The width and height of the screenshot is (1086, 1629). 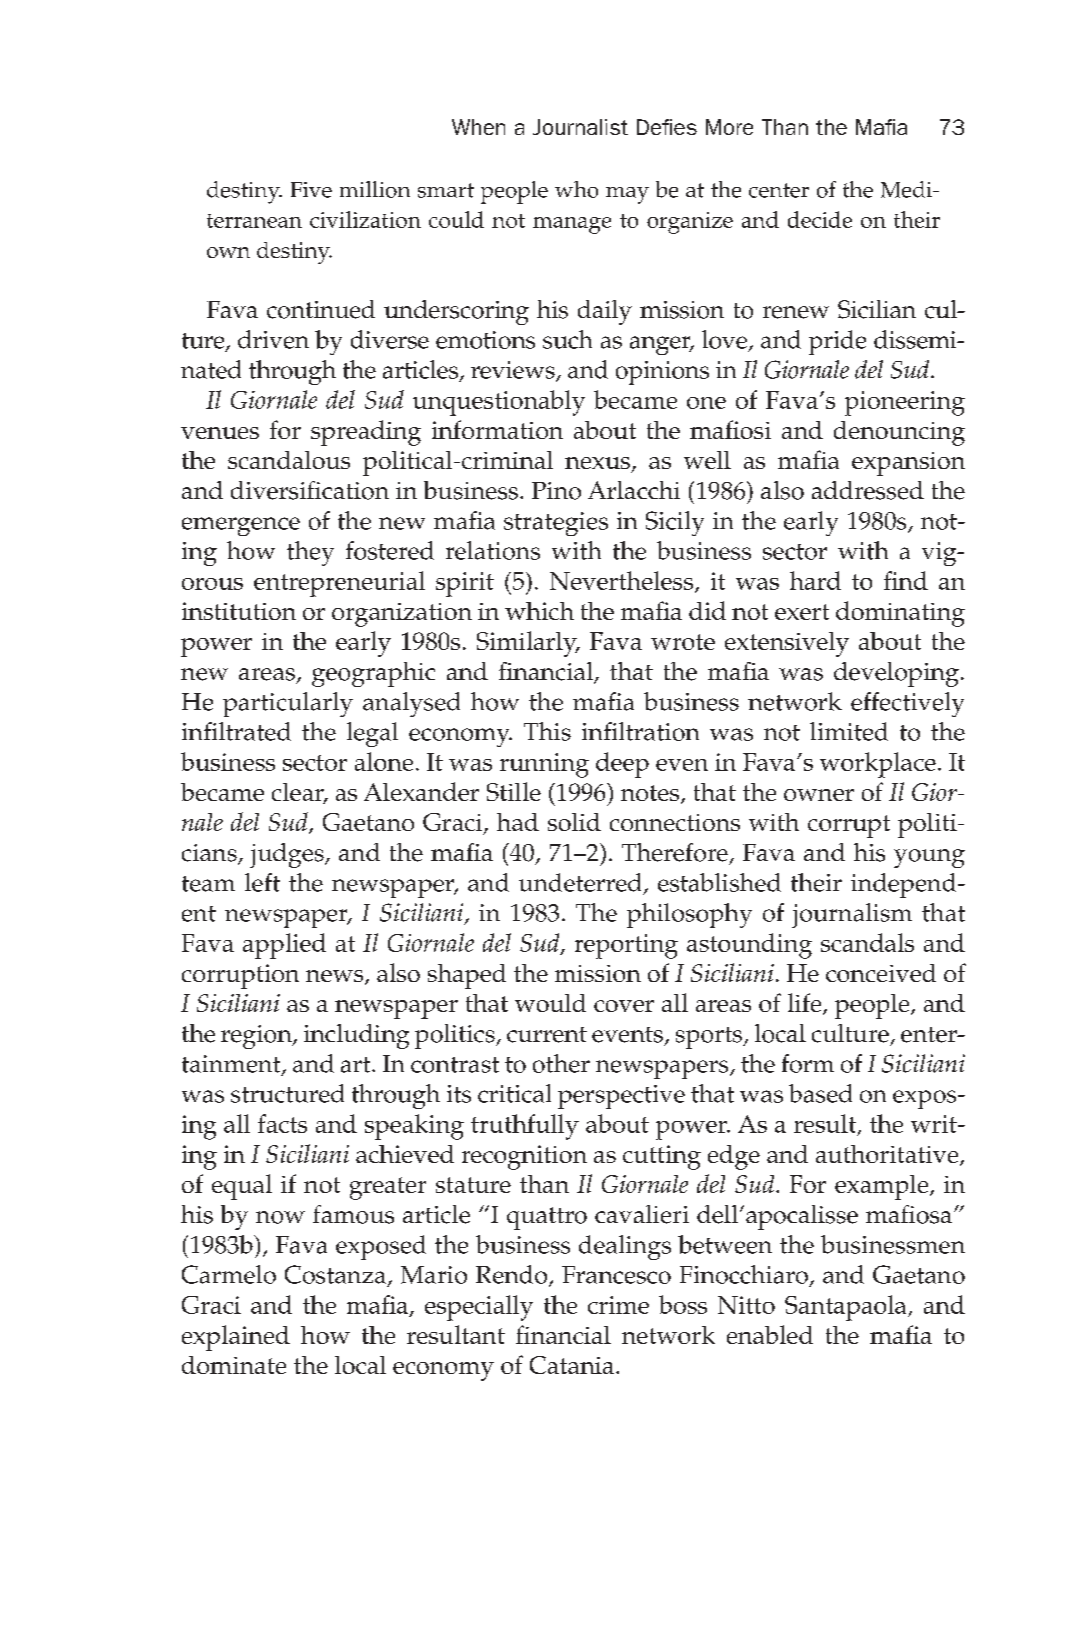 I want to click on particularly, so click(x=288, y=704).
